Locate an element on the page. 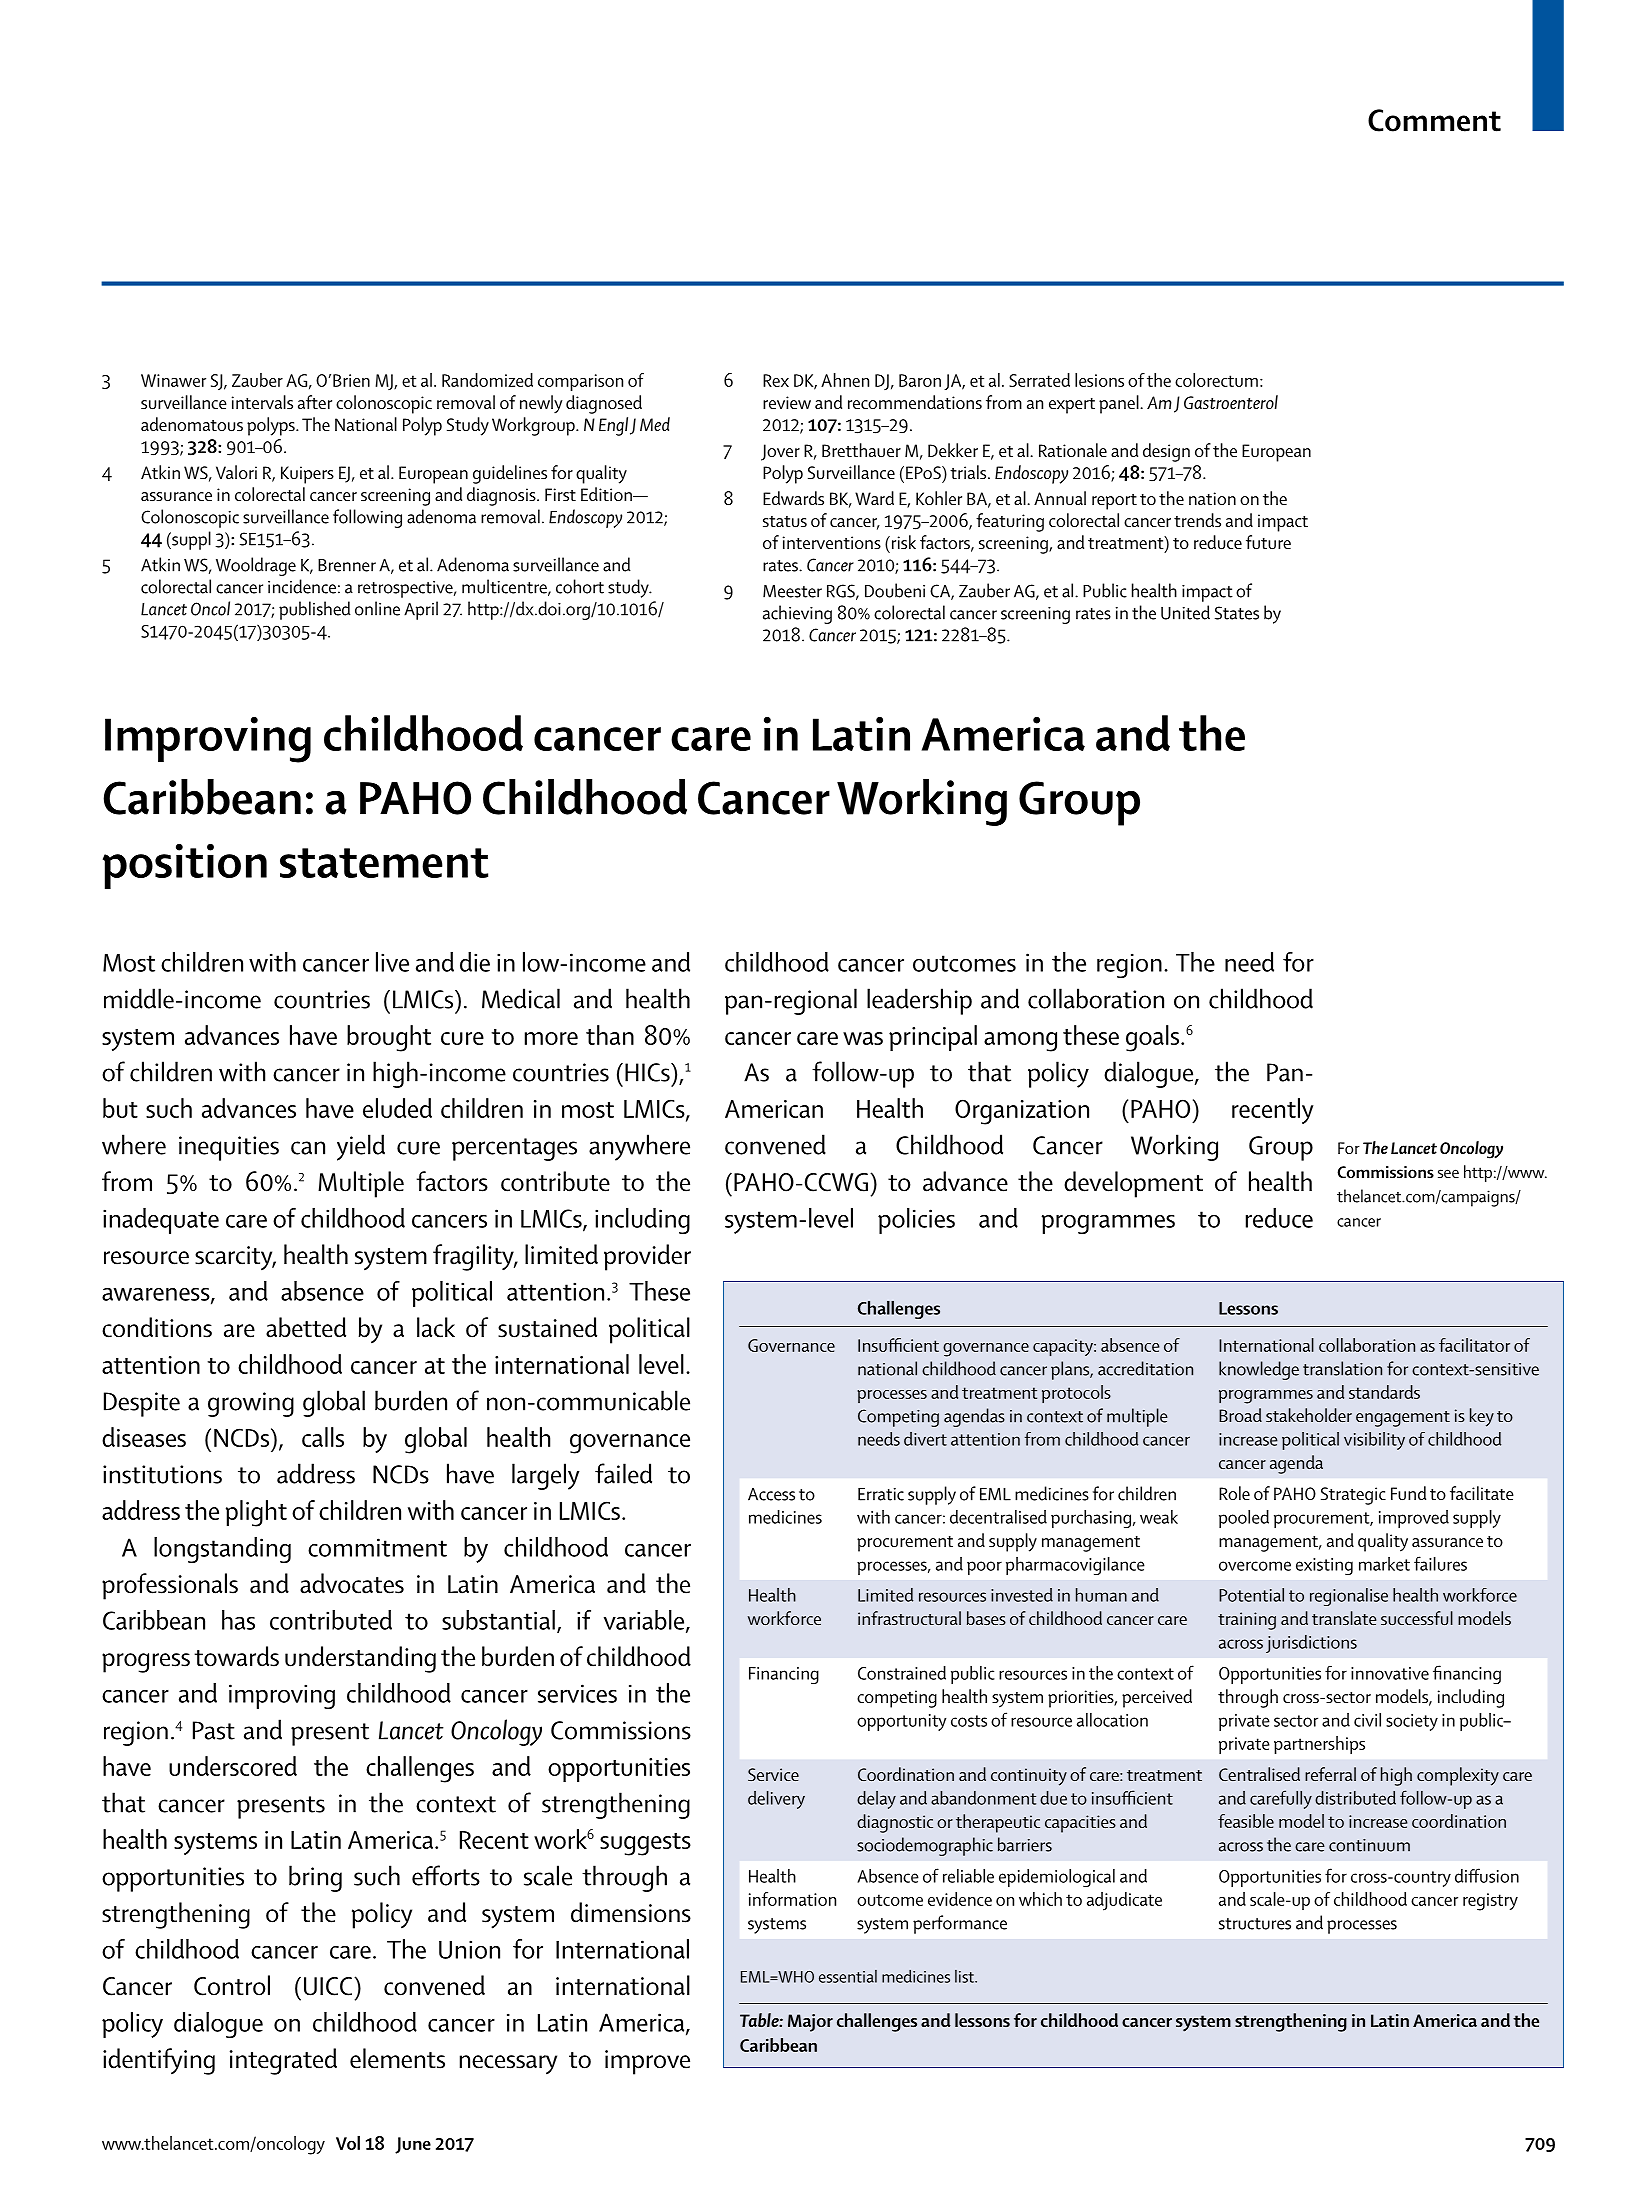 The height and width of the image is (2205, 1642). integrated is located at coordinates (283, 2061).
